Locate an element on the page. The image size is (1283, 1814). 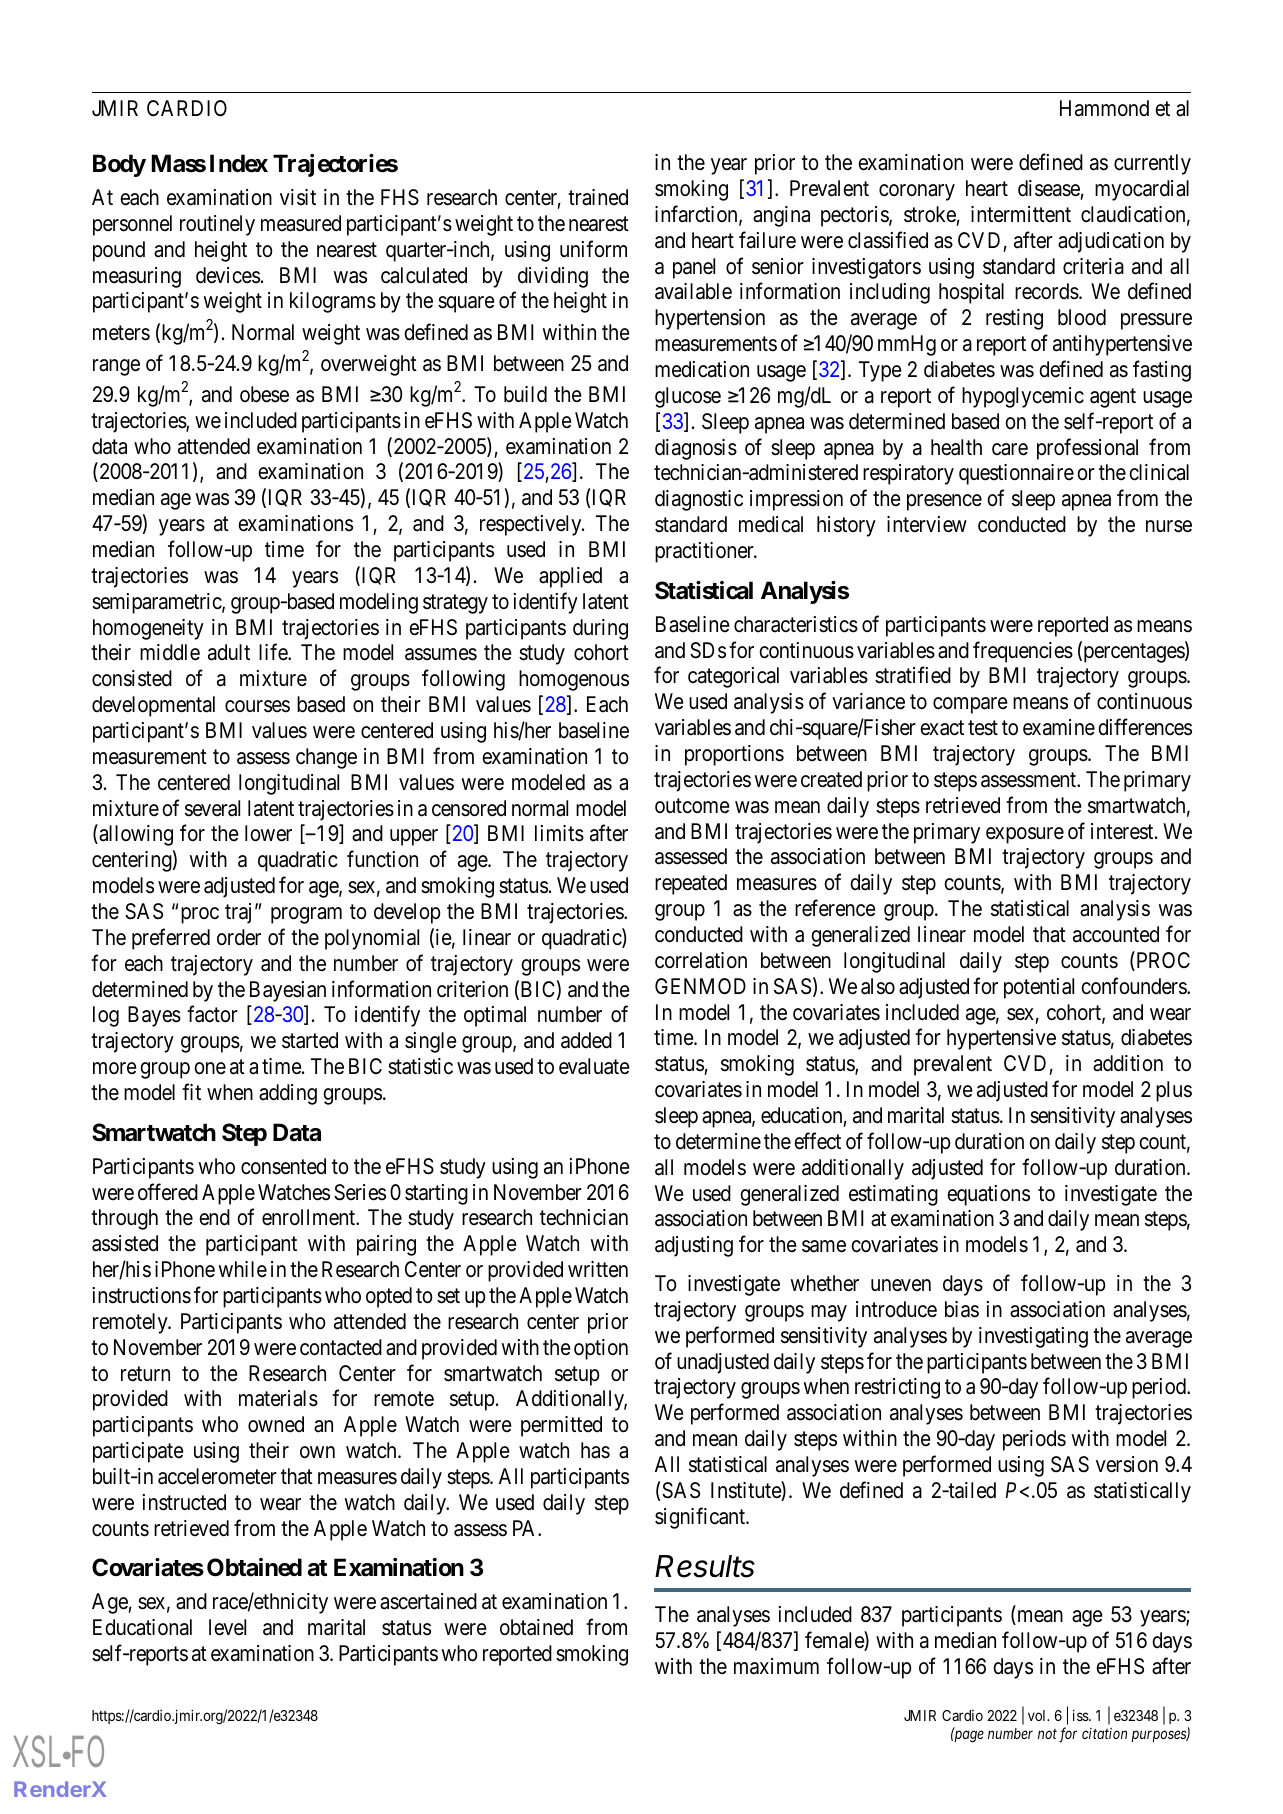
potential is located at coordinates (1039, 988).
